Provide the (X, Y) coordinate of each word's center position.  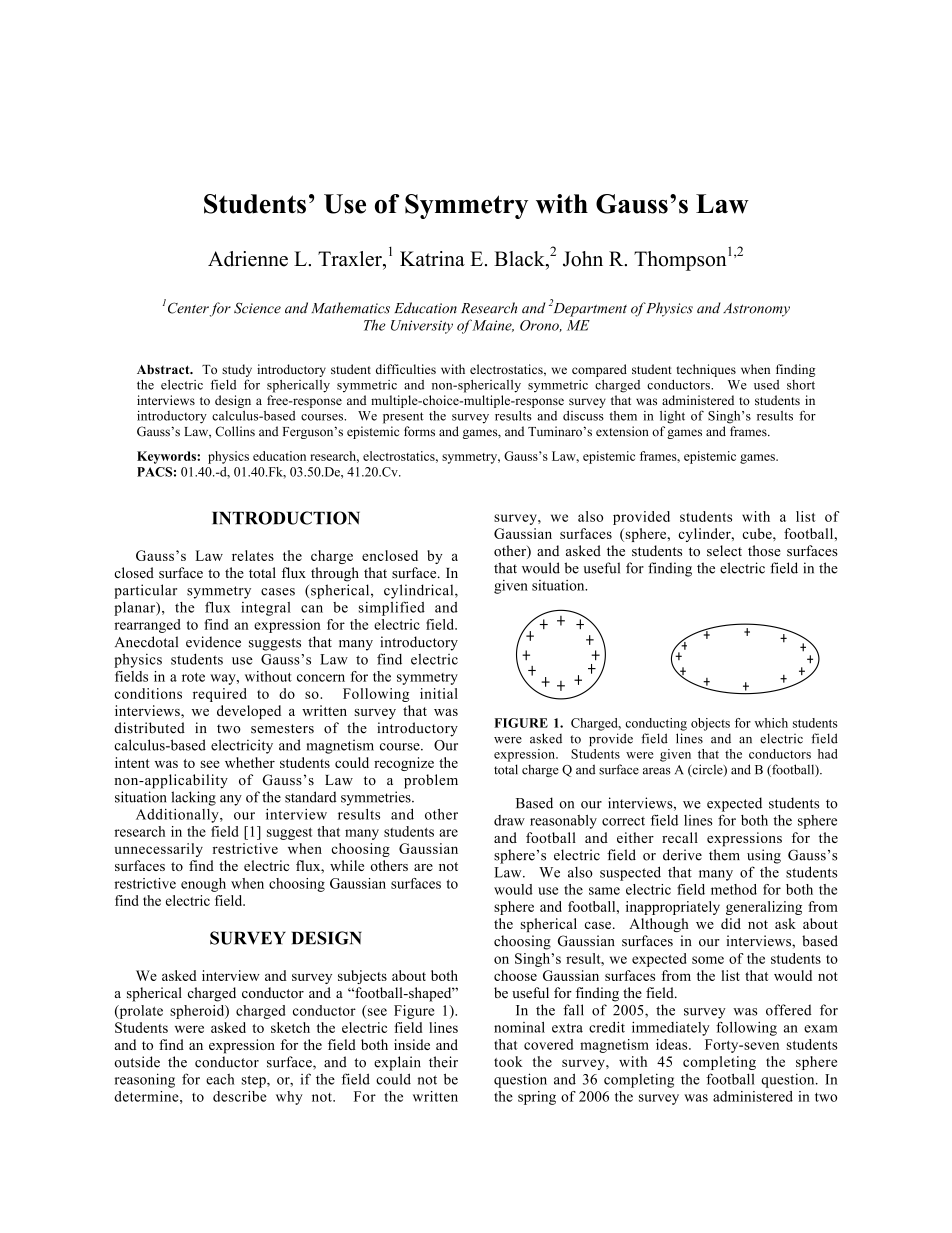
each (220, 1079)
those (764, 550)
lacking (193, 798)
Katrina (432, 258)
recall (680, 837)
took (508, 1061)
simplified (392, 608)
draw (509, 820)
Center (187, 307)
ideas (673, 1044)
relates (253, 555)
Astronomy (756, 310)
